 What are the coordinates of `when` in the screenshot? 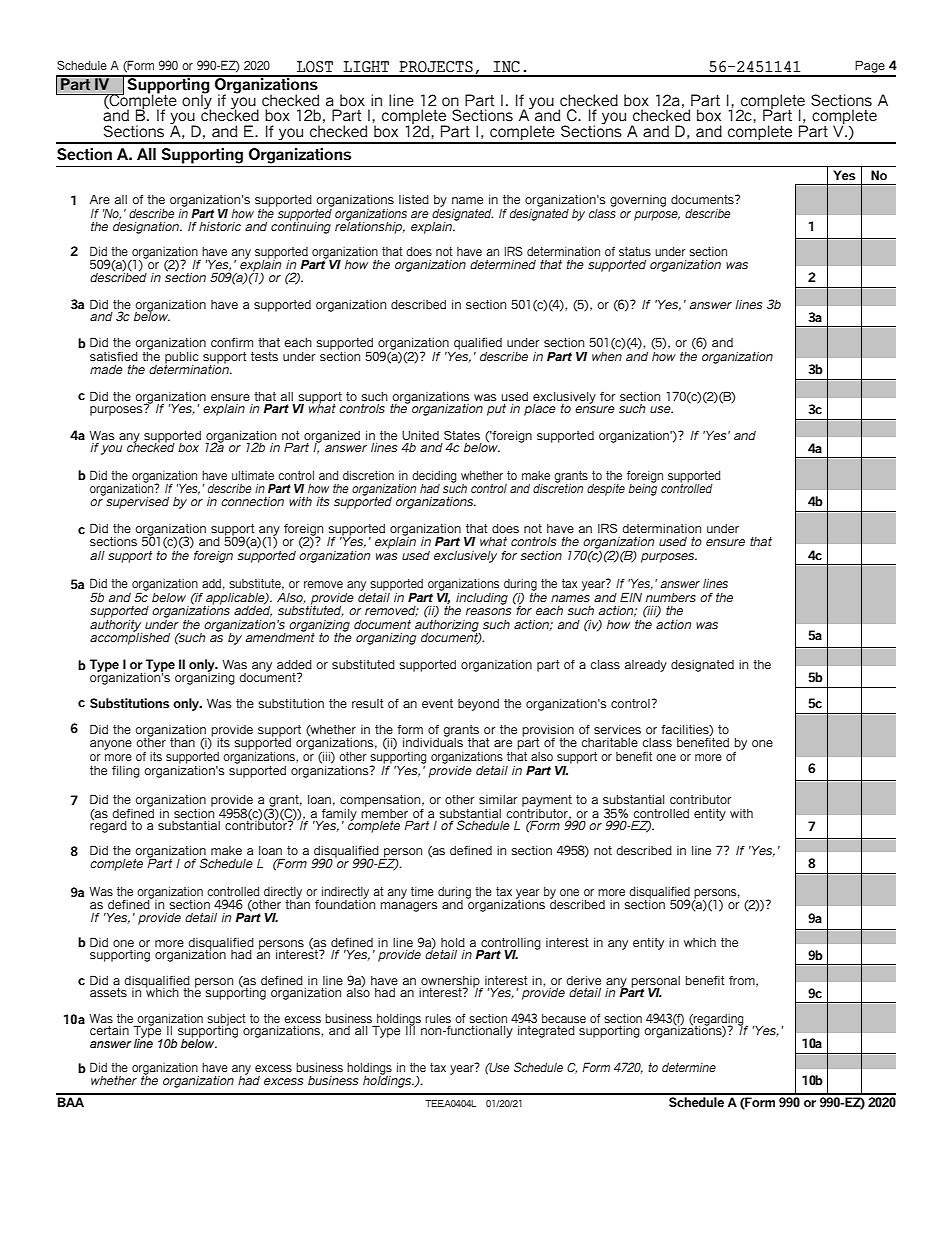 It's located at (607, 355).
